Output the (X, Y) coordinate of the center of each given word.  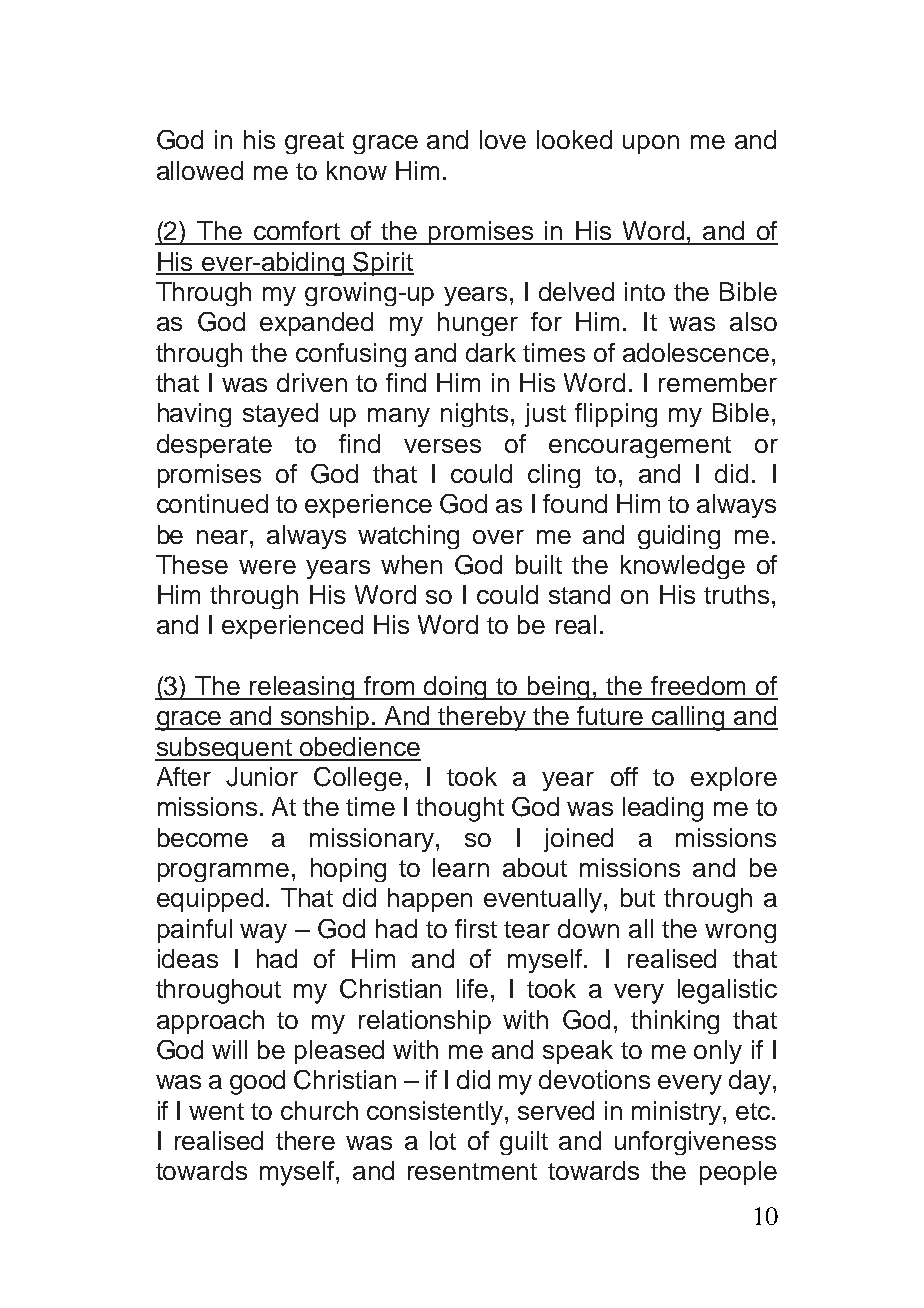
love (503, 139)
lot (443, 1140)
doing (456, 688)
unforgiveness (695, 1143)
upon (651, 144)
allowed (200, 170)
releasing (303, 688)
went (216, 1111)
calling (689, 718)
